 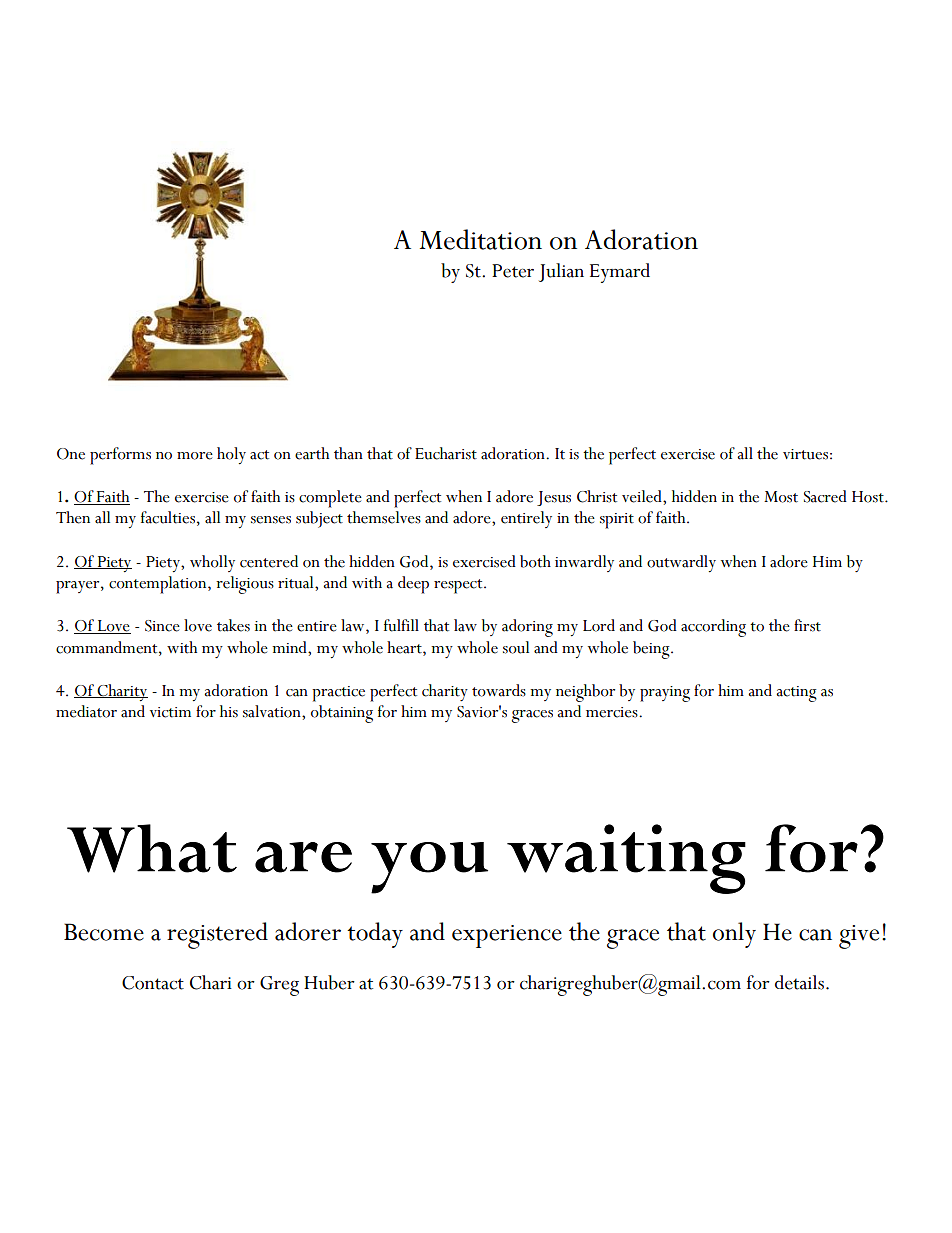 What do you see at coordinates (170, 712) in the screenshot?
I see `victim` at bounding box center [170, 712].
